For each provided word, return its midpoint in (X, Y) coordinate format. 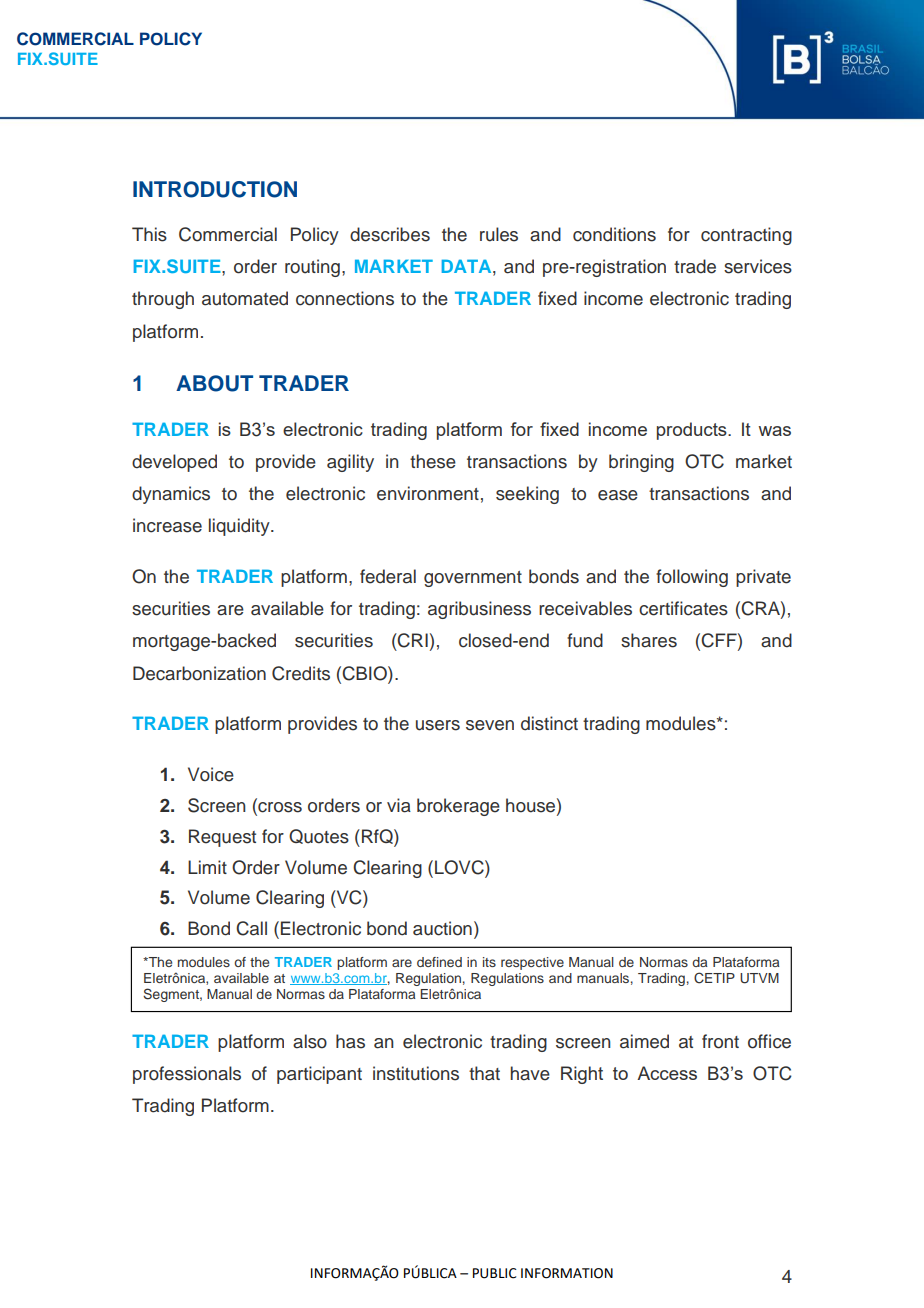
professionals (187, 1075)
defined (439, 962)
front (720, 1041)
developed (174, 463)
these (433, 461)
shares (649, 640)
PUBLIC (495, 1273)
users (438, 725)
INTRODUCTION (215, 189)
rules (499, 234)
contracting (746, 236)
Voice (211, 774)
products (693, 431)
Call (251, 928)
